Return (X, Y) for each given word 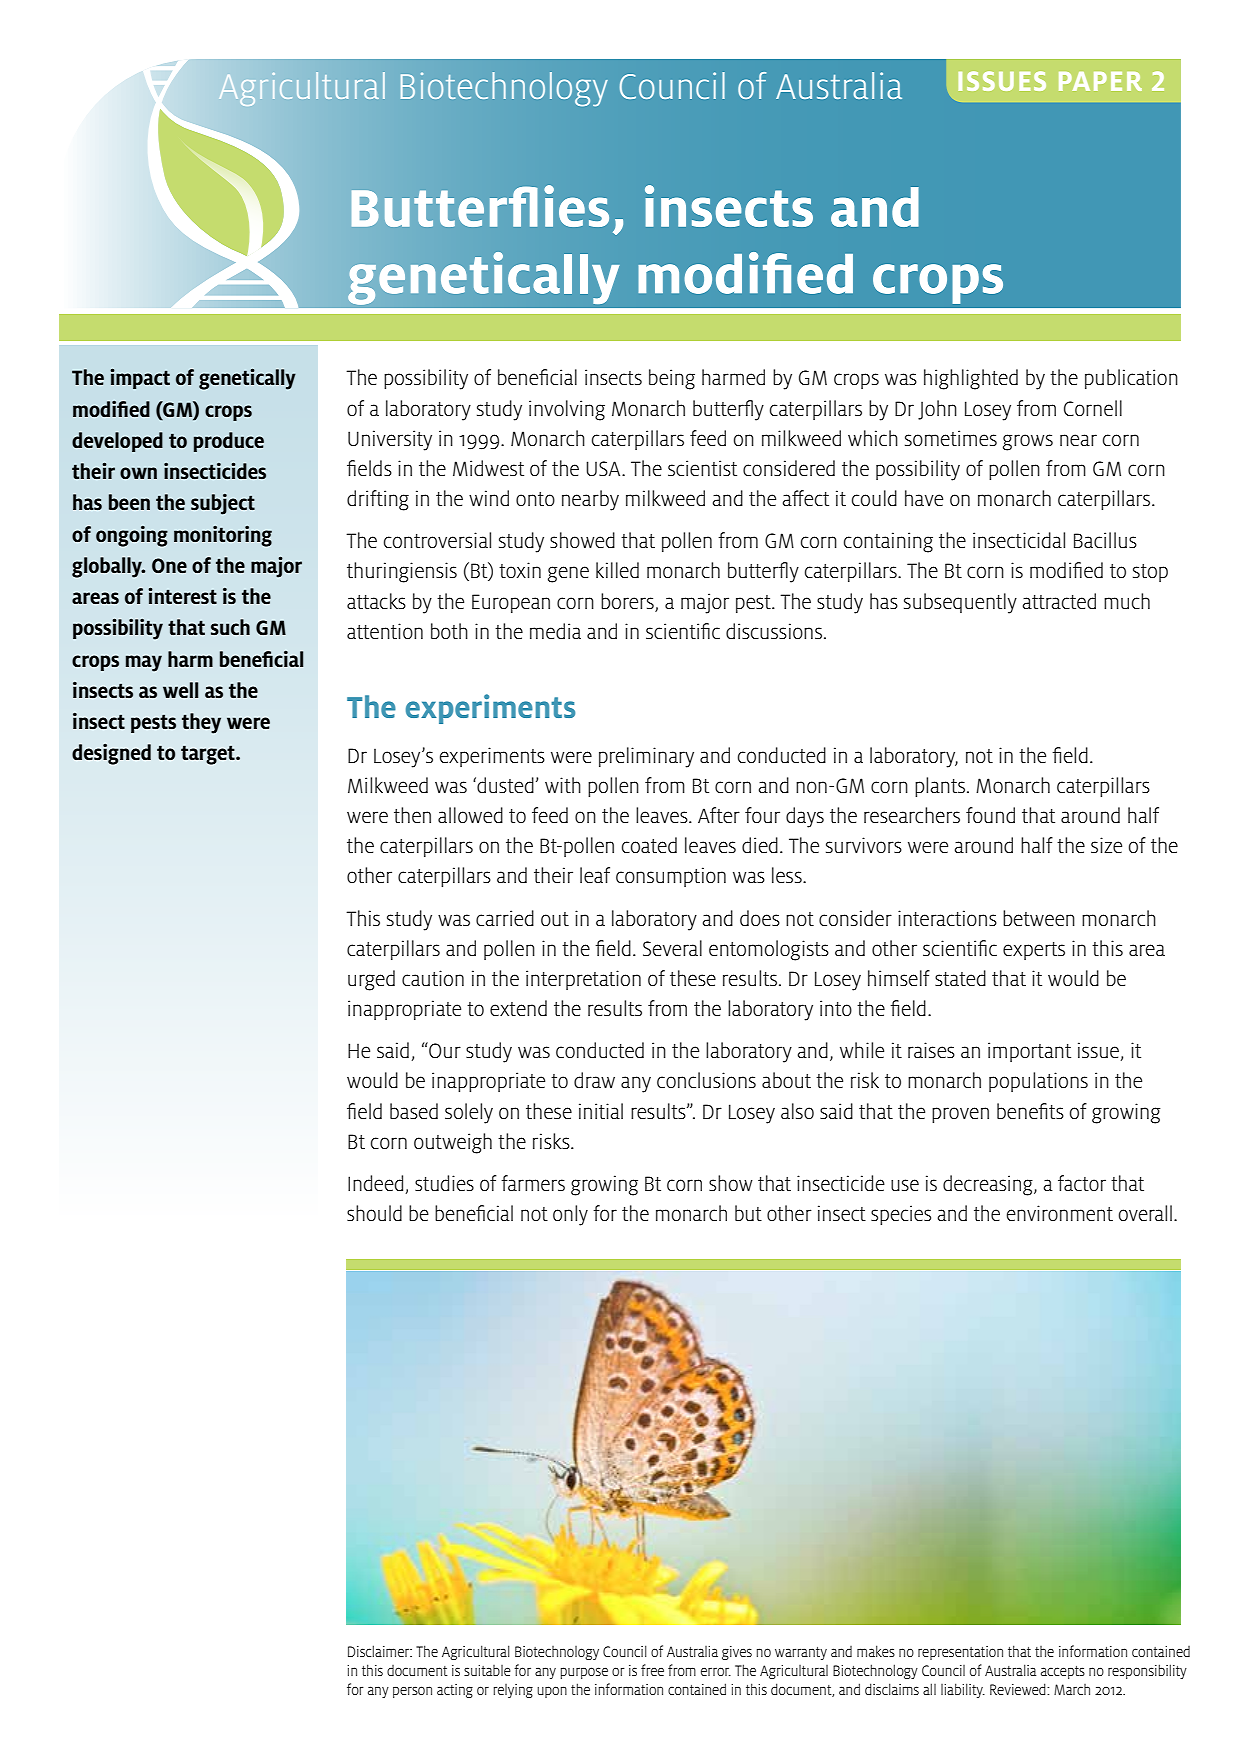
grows (1028, 442)
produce (229, 442)
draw (594, 1080)
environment (1060, 1213)
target (209, 755)
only (570, 1215)
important (1029, 1052)
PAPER (1100, 81)
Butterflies (480, 206)
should (374, 1213)
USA (604, 468)
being (672, 379)
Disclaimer (380, 1651)
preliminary (646, 757)
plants (940, 787)
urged (371, 980)
